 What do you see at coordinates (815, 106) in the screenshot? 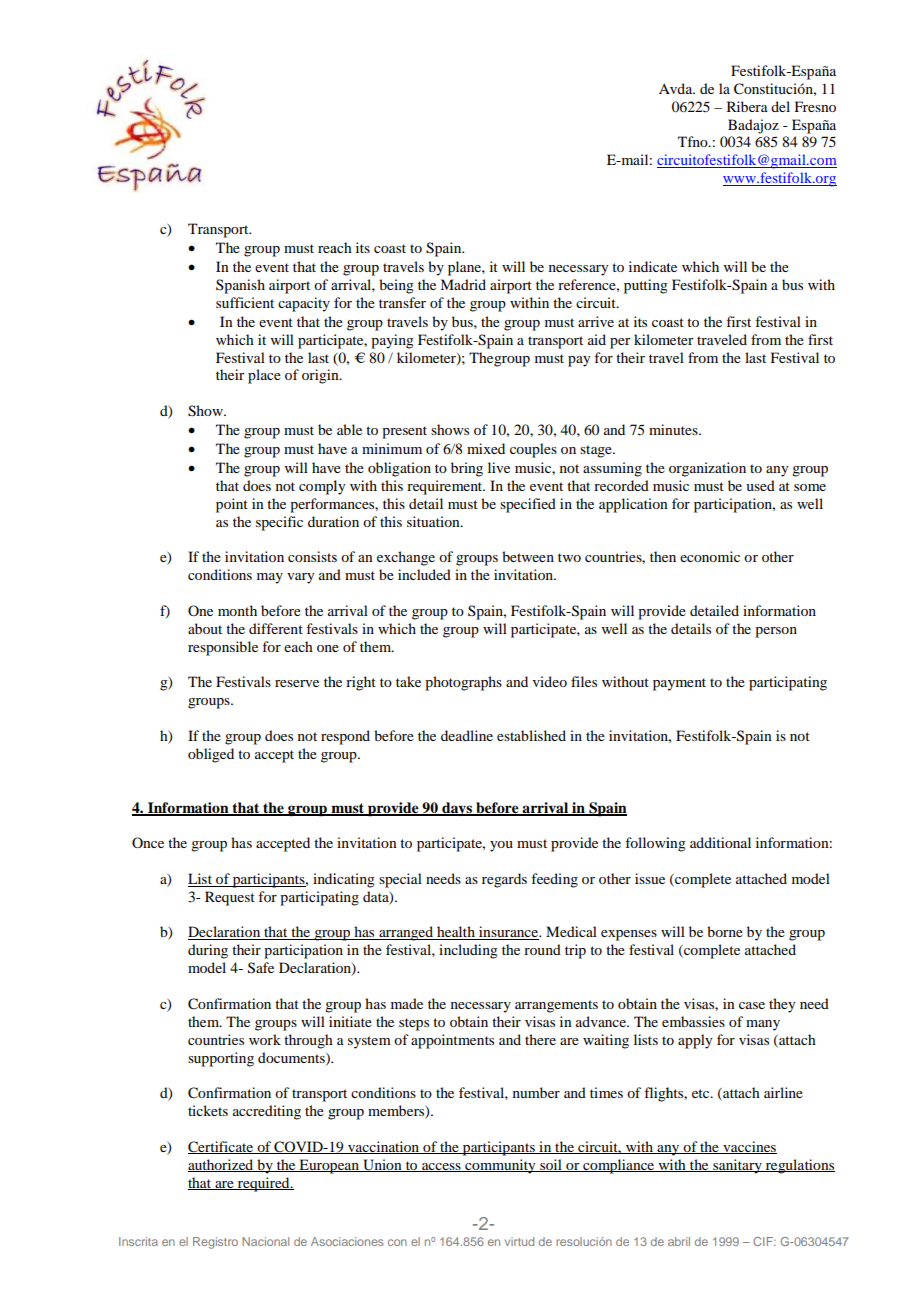
I see `Fresno` at bounding box center [815, 106].
